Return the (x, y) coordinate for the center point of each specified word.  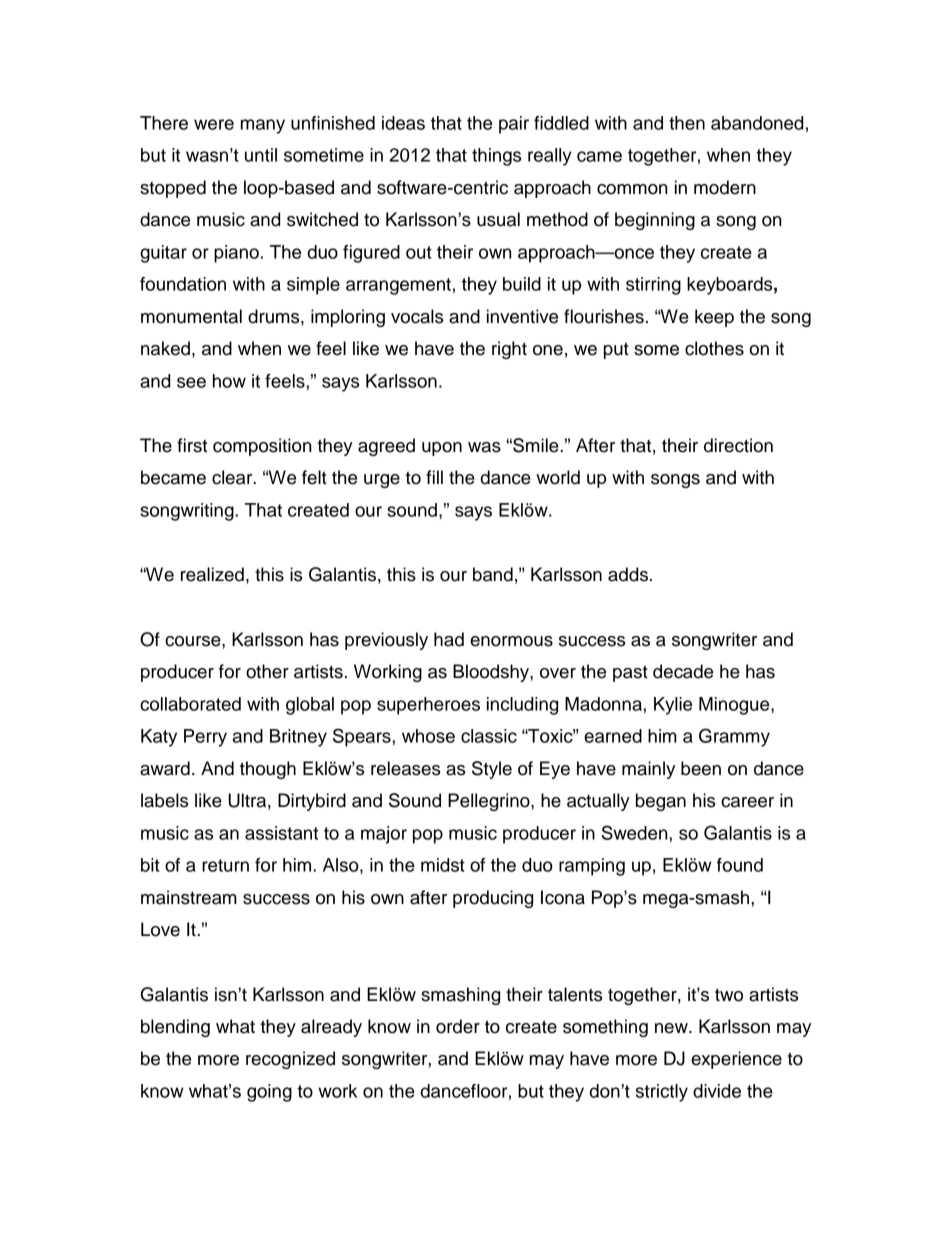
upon (442, 449)
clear (233, 477)
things (496, 157)
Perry (205, 738)
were (214, 124)
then (687, 123)
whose (428, 736)
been (701, 768)
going (269, 1093)
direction (738, 445)
